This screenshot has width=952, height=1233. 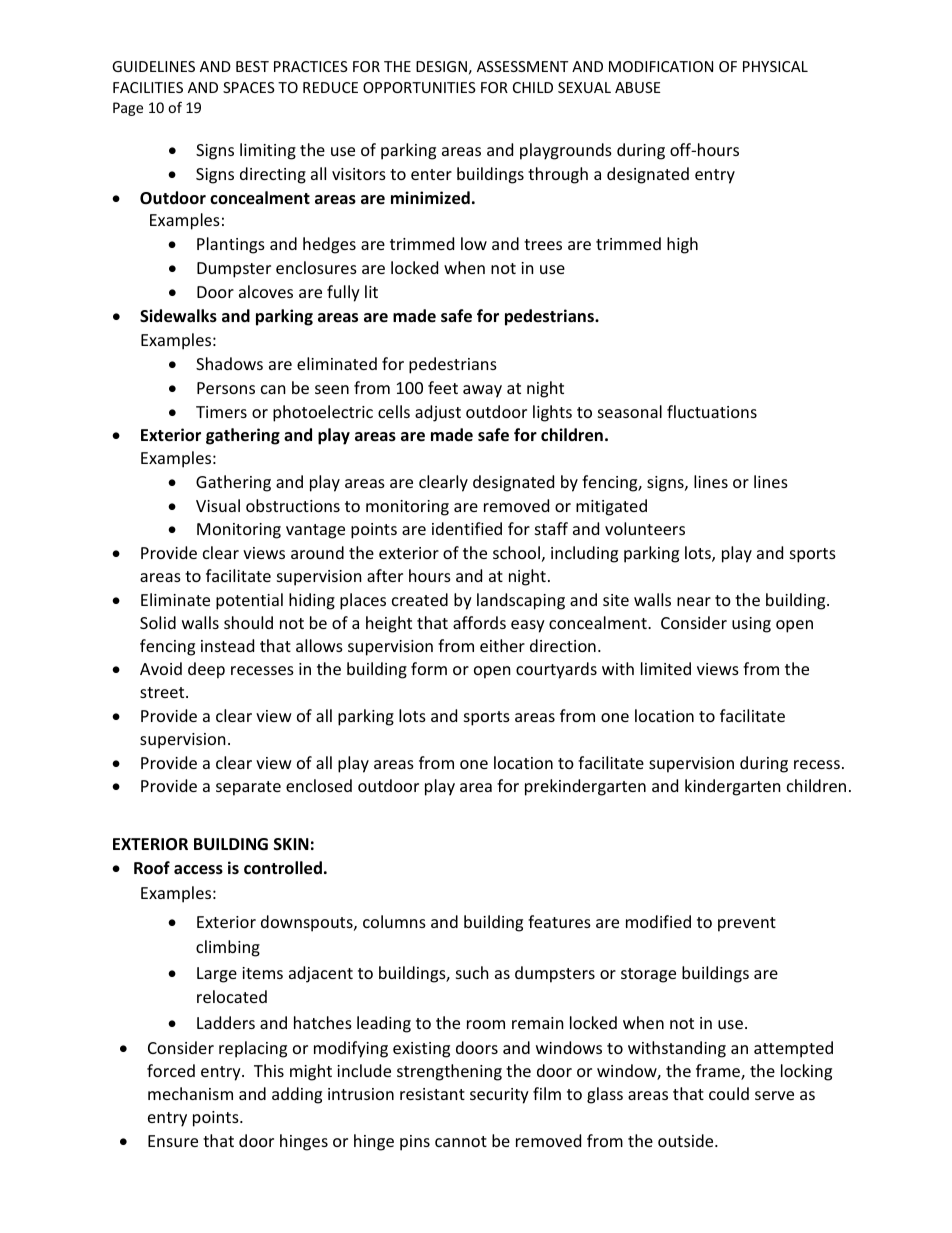 I want to click on could, so click(x=729, y=1093).
